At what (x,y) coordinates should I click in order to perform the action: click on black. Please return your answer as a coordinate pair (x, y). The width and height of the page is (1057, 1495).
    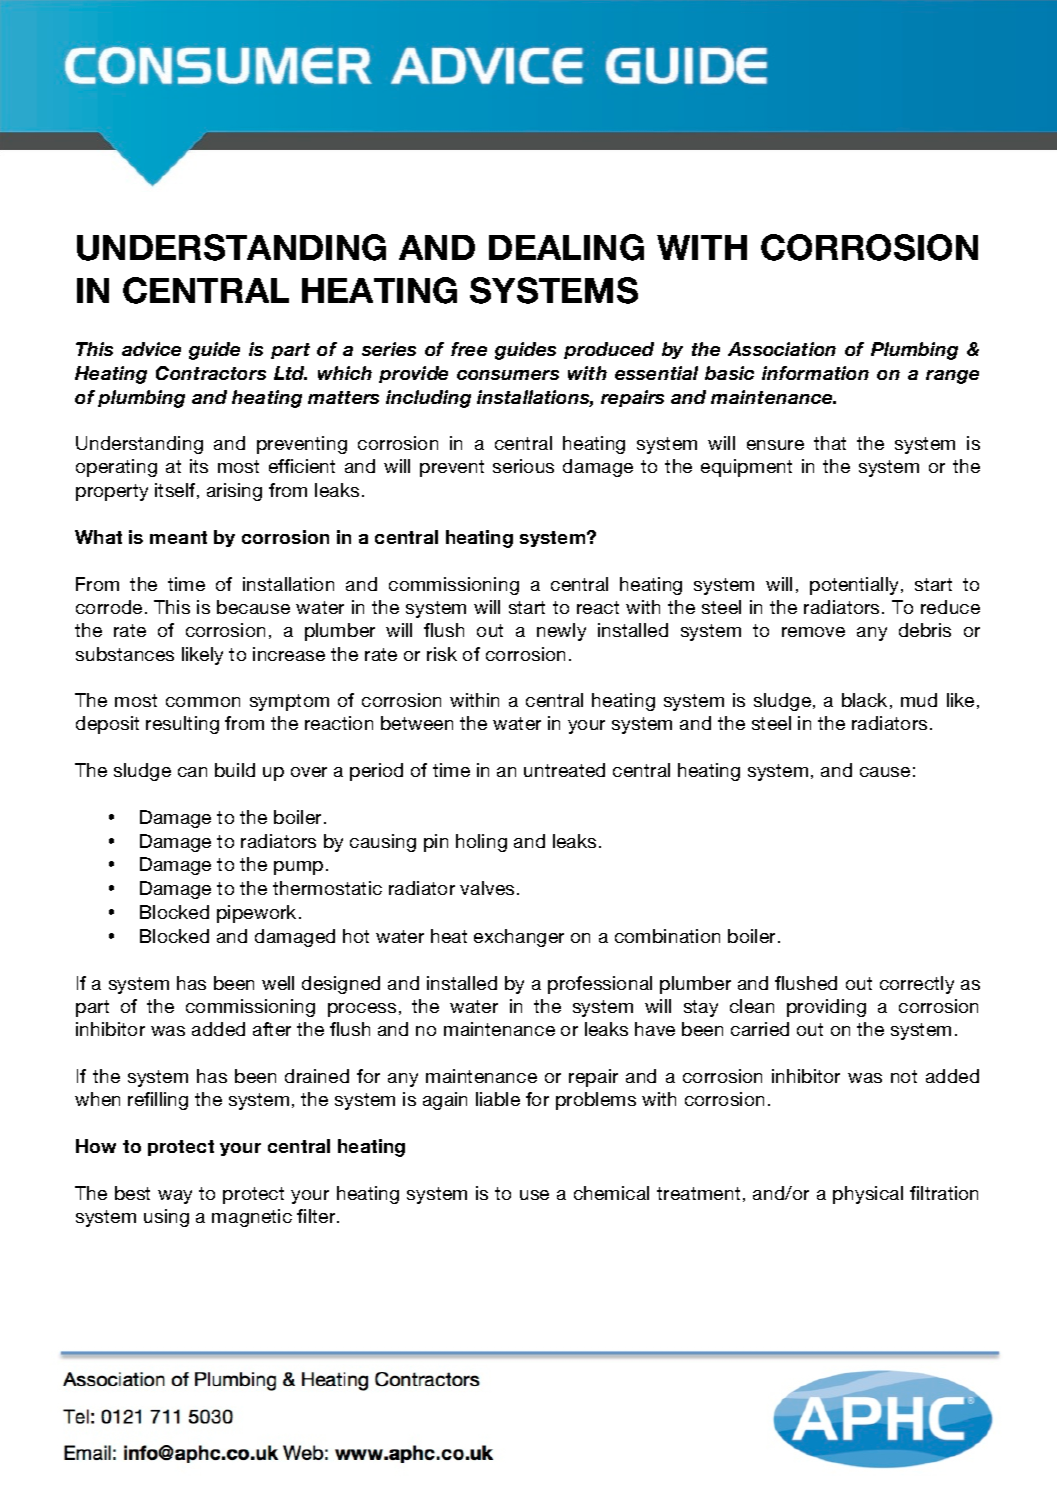
    Looking at the image, I should click on (864, 700).
